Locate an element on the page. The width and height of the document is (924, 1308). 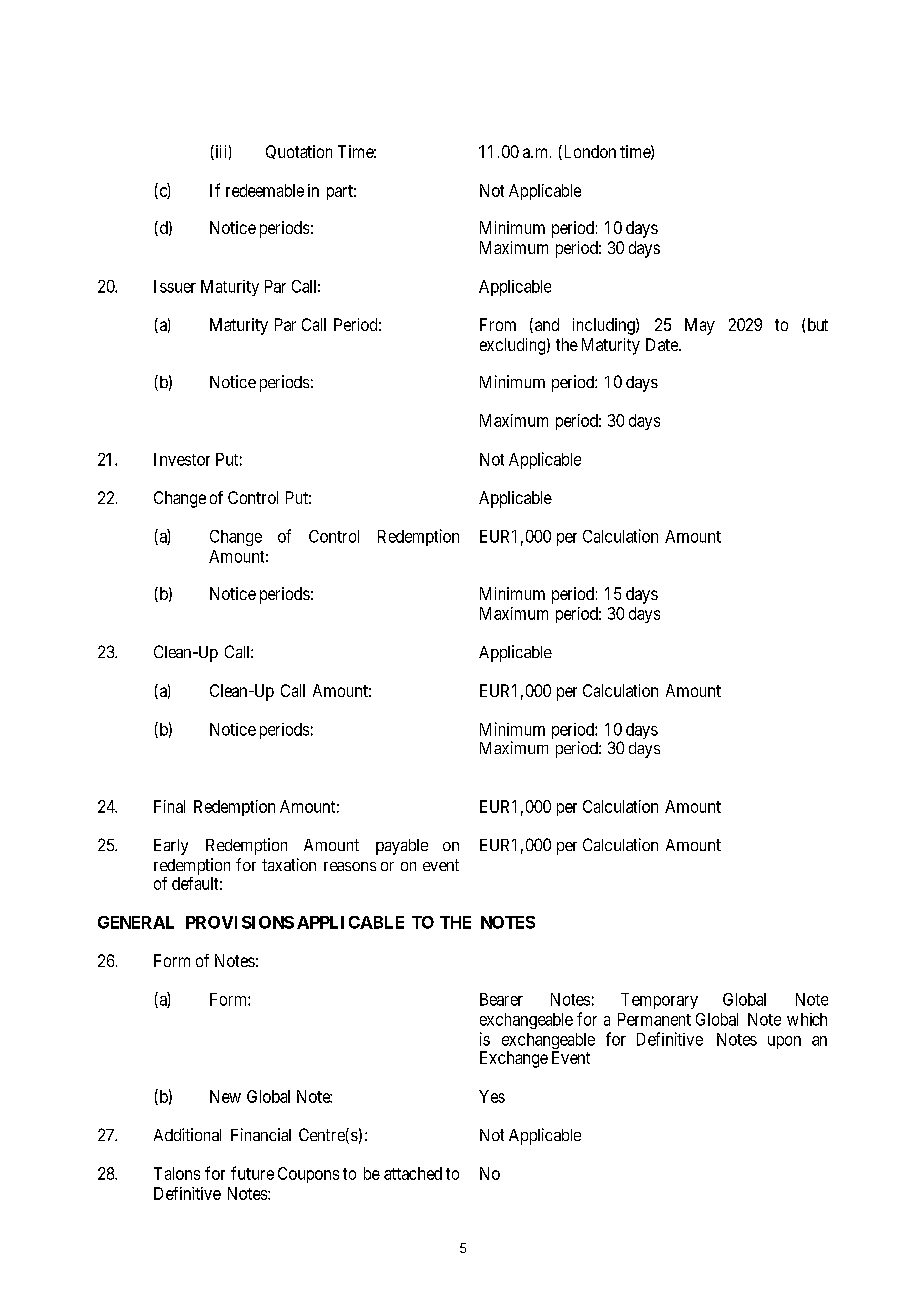
Date is located at coordinates (663, 344).
